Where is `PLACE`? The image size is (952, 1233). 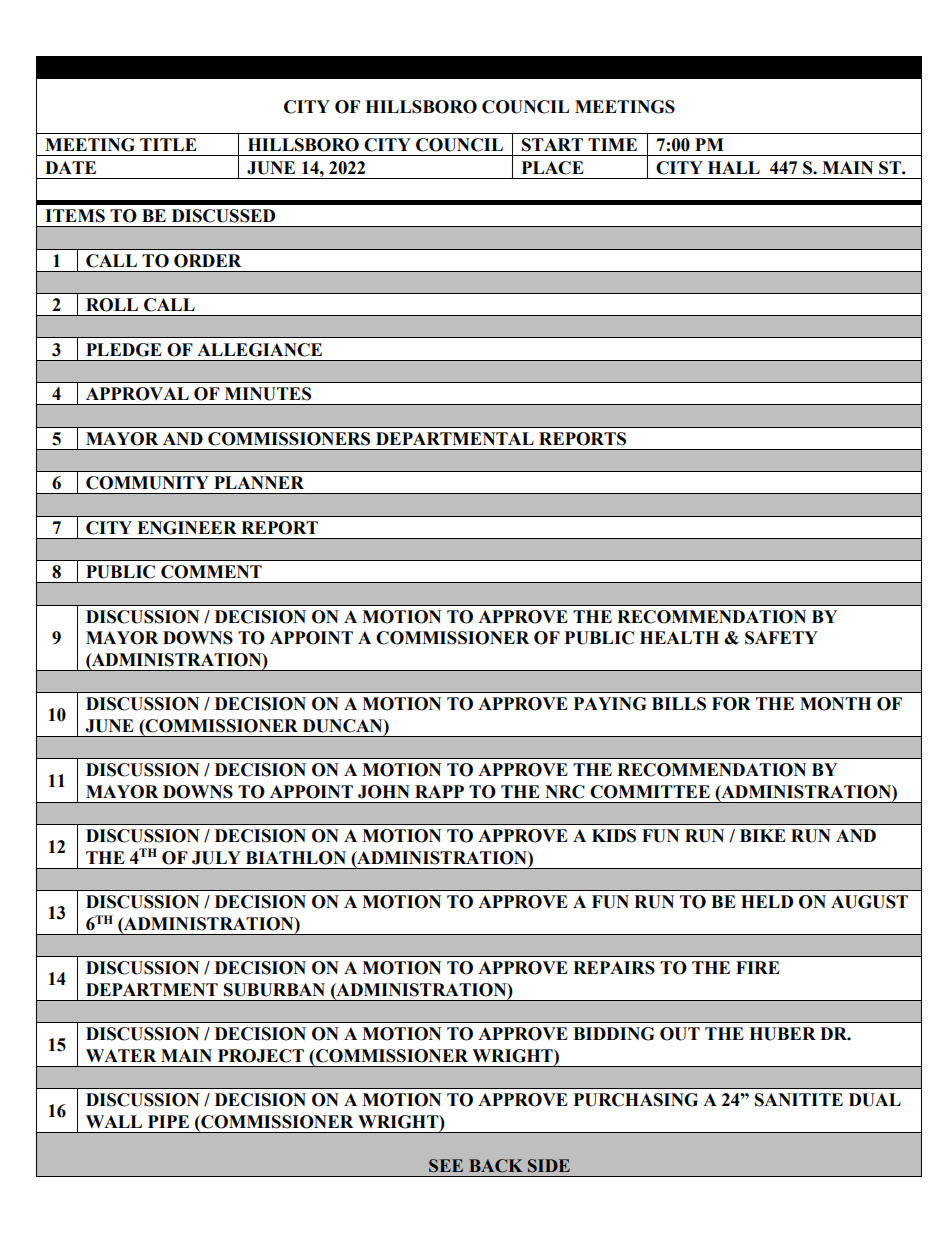 PLACE is located at coordinates (553, 168).
